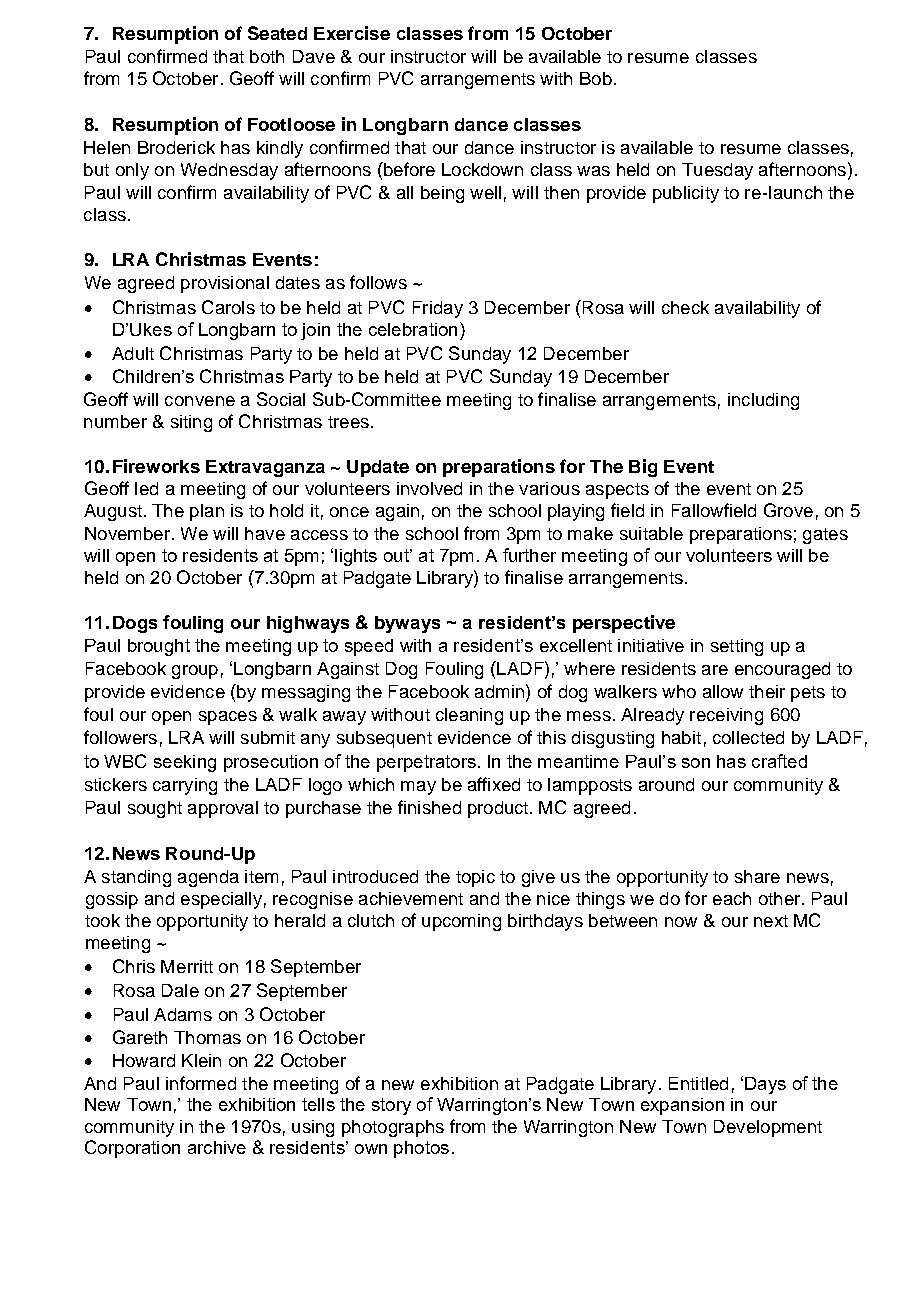 This screenshot has width=924, height=1308. Describe the element at coordinates (267, 56) in the screenshot. I see `both` at that location.
